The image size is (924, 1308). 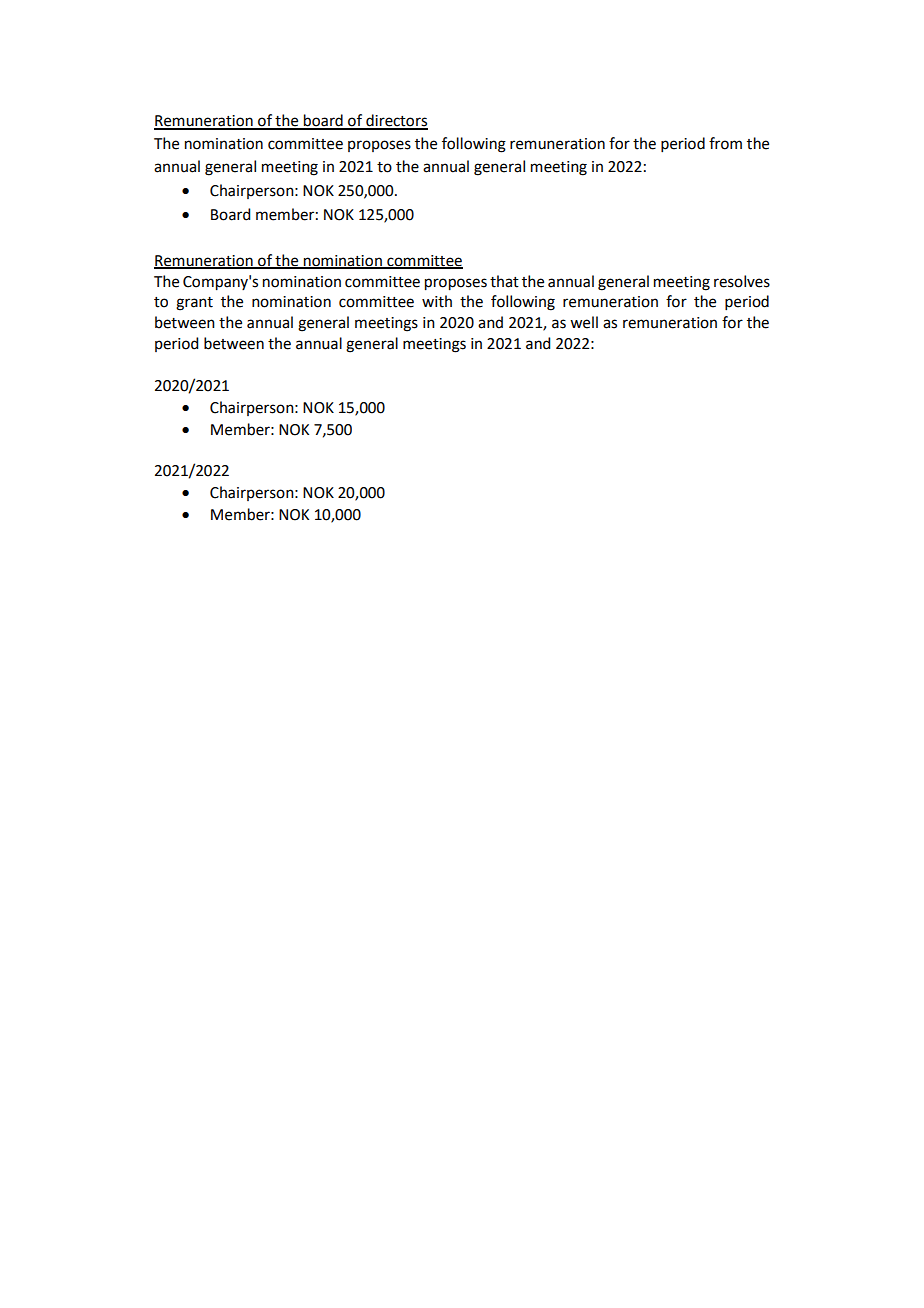 I want to click on that, so click(x=504, y=281).
